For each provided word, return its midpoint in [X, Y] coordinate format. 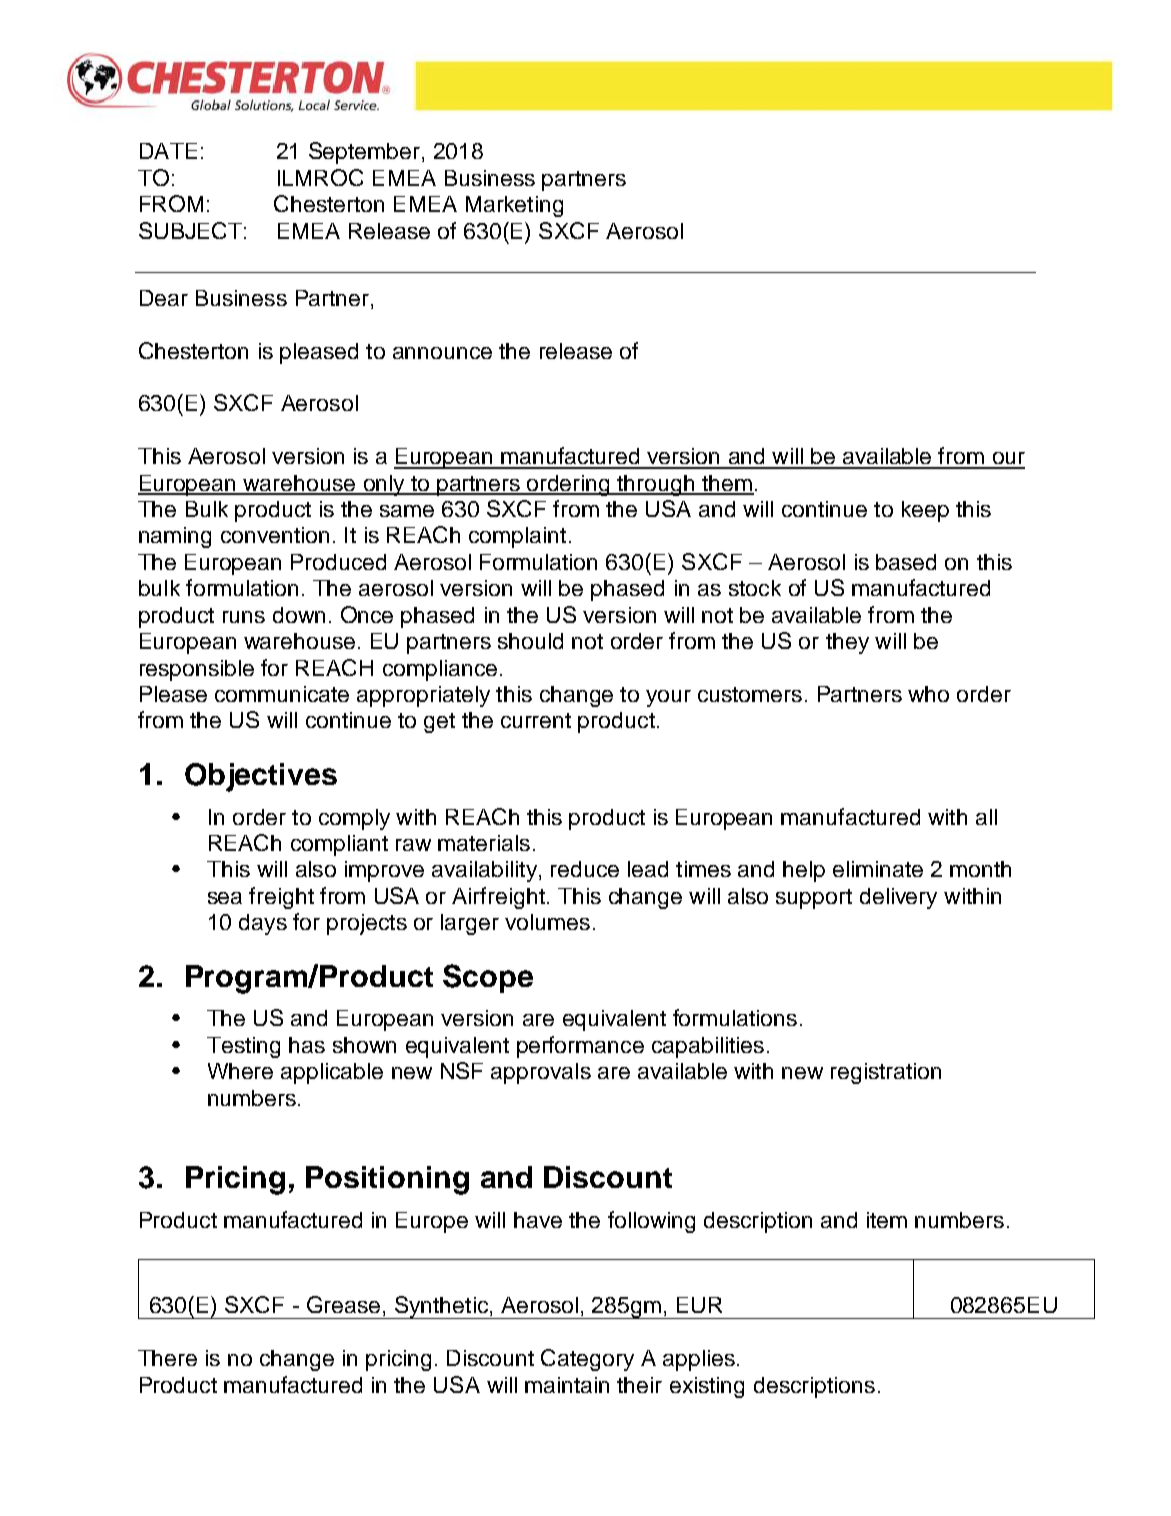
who [928, 694]
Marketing [514, 206]
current [536, 720]
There [167, 1358]
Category [587, 1360]
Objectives [261, 777]
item [887, 1220]
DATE [168, 151]
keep [925, 511]
